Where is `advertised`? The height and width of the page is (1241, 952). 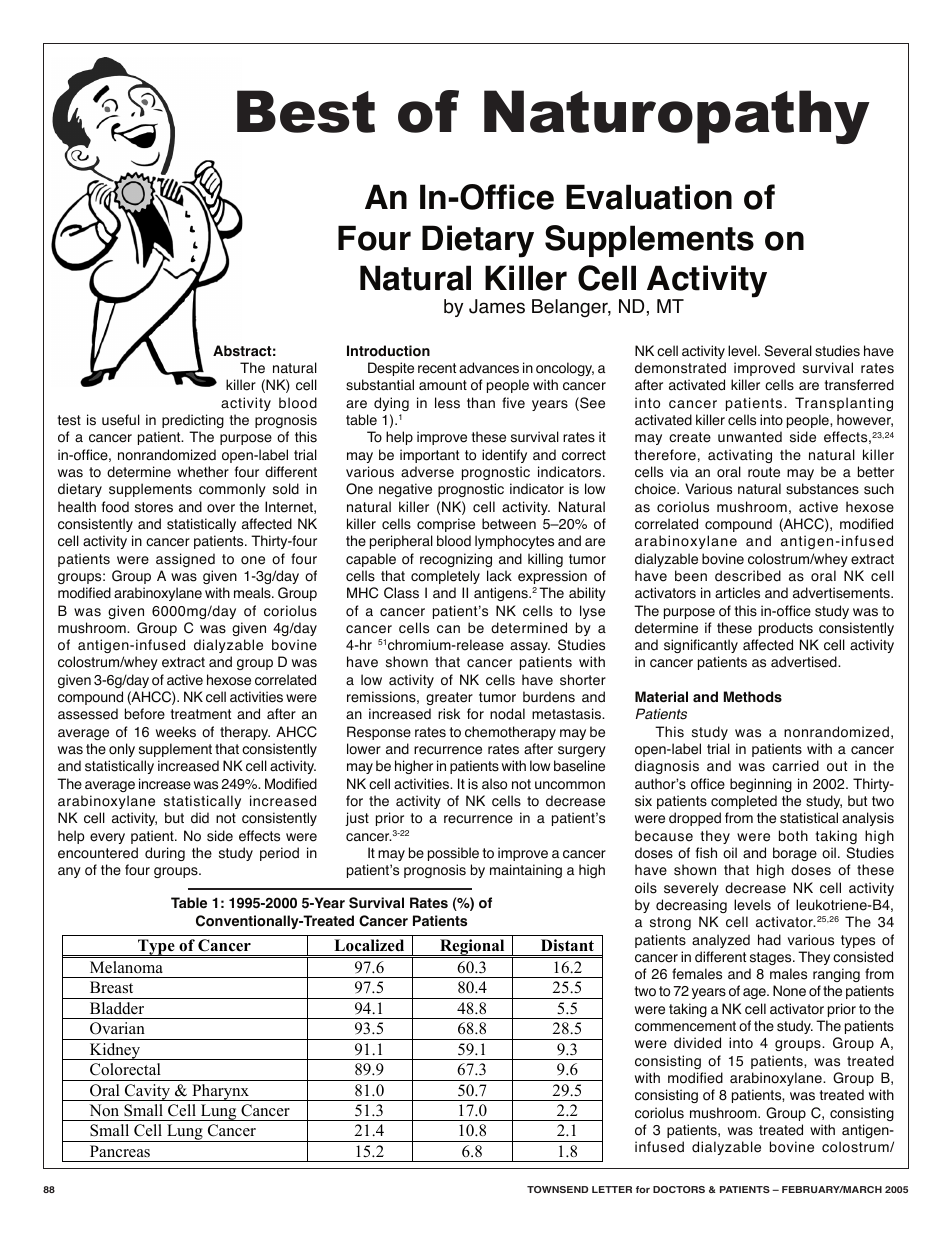 advertised is located at coordinates (805, 662).
